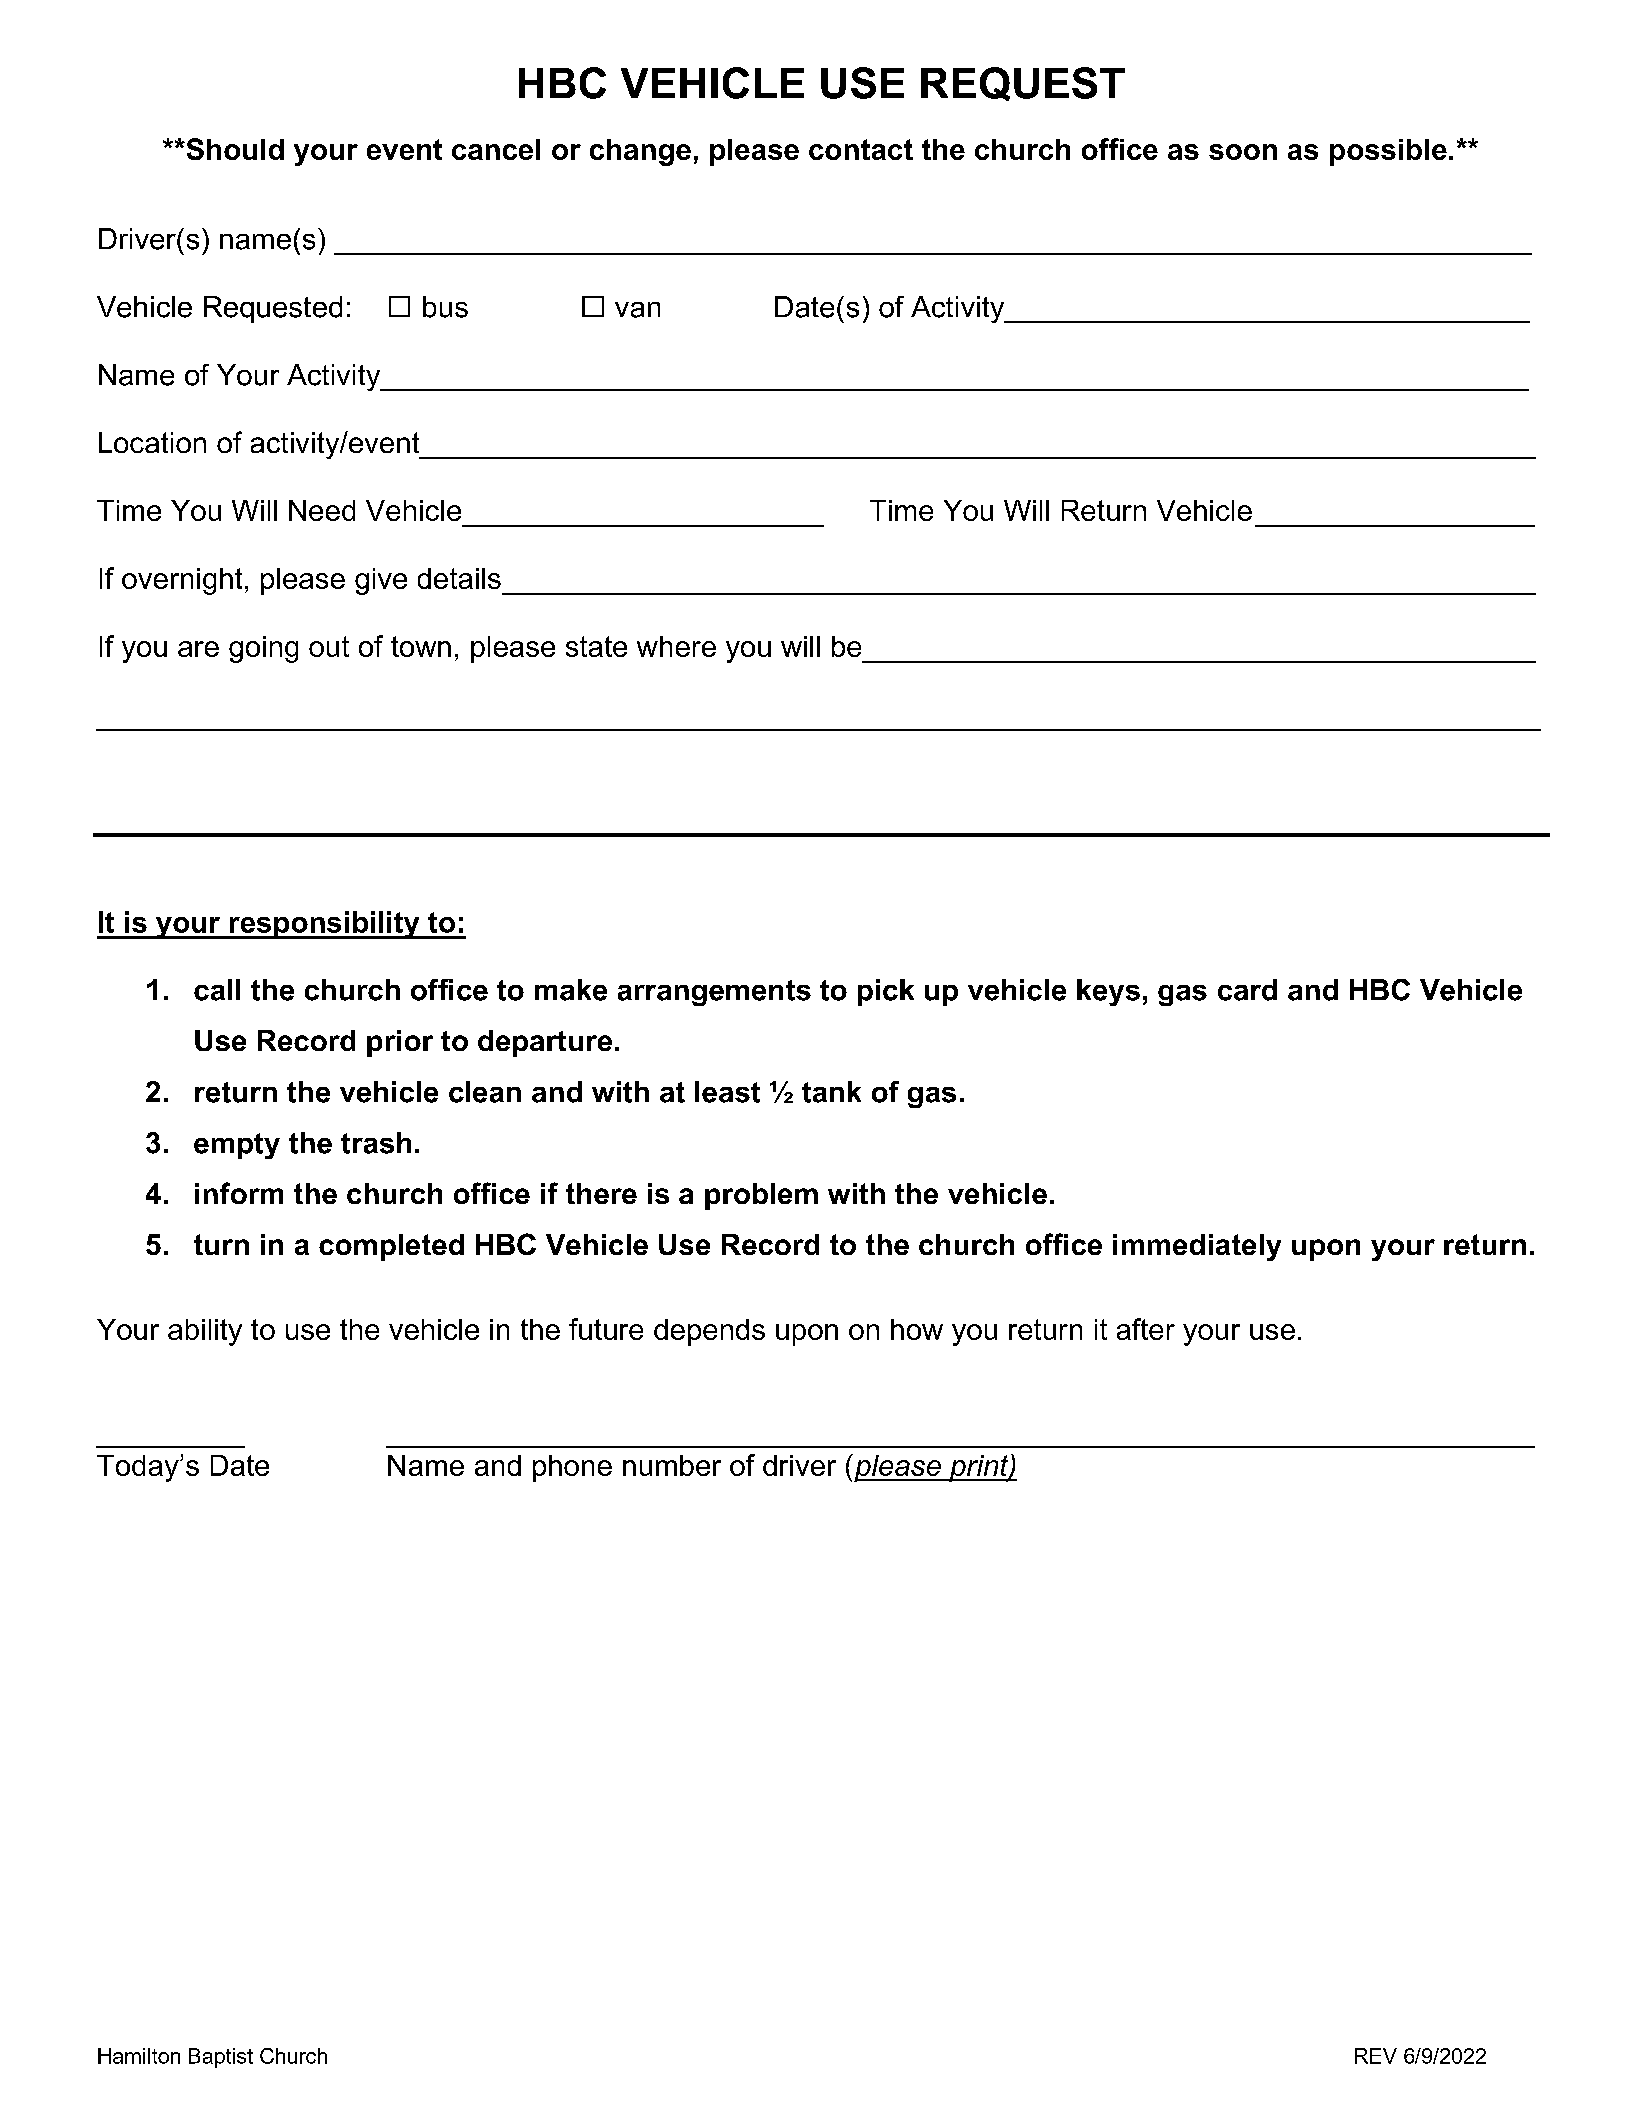 Image resolution: width=1643 pixels, height=2126 pixels. I want to click on card, so click(1247, 990).
